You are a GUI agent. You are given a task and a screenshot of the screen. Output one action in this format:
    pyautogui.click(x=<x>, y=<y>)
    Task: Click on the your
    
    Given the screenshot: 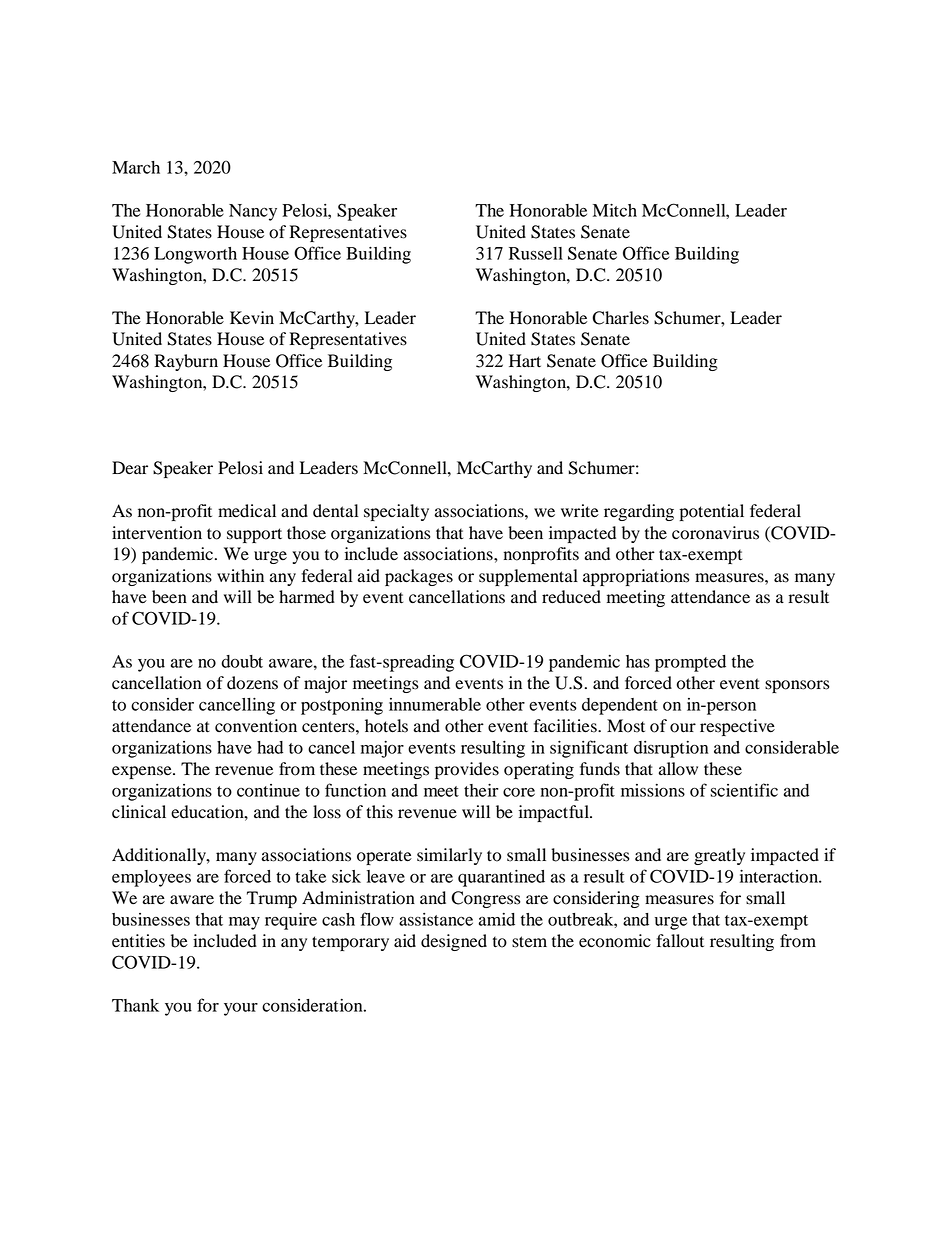 What is the action you would take?
    pyautogui.click(x=241, y=1009)
